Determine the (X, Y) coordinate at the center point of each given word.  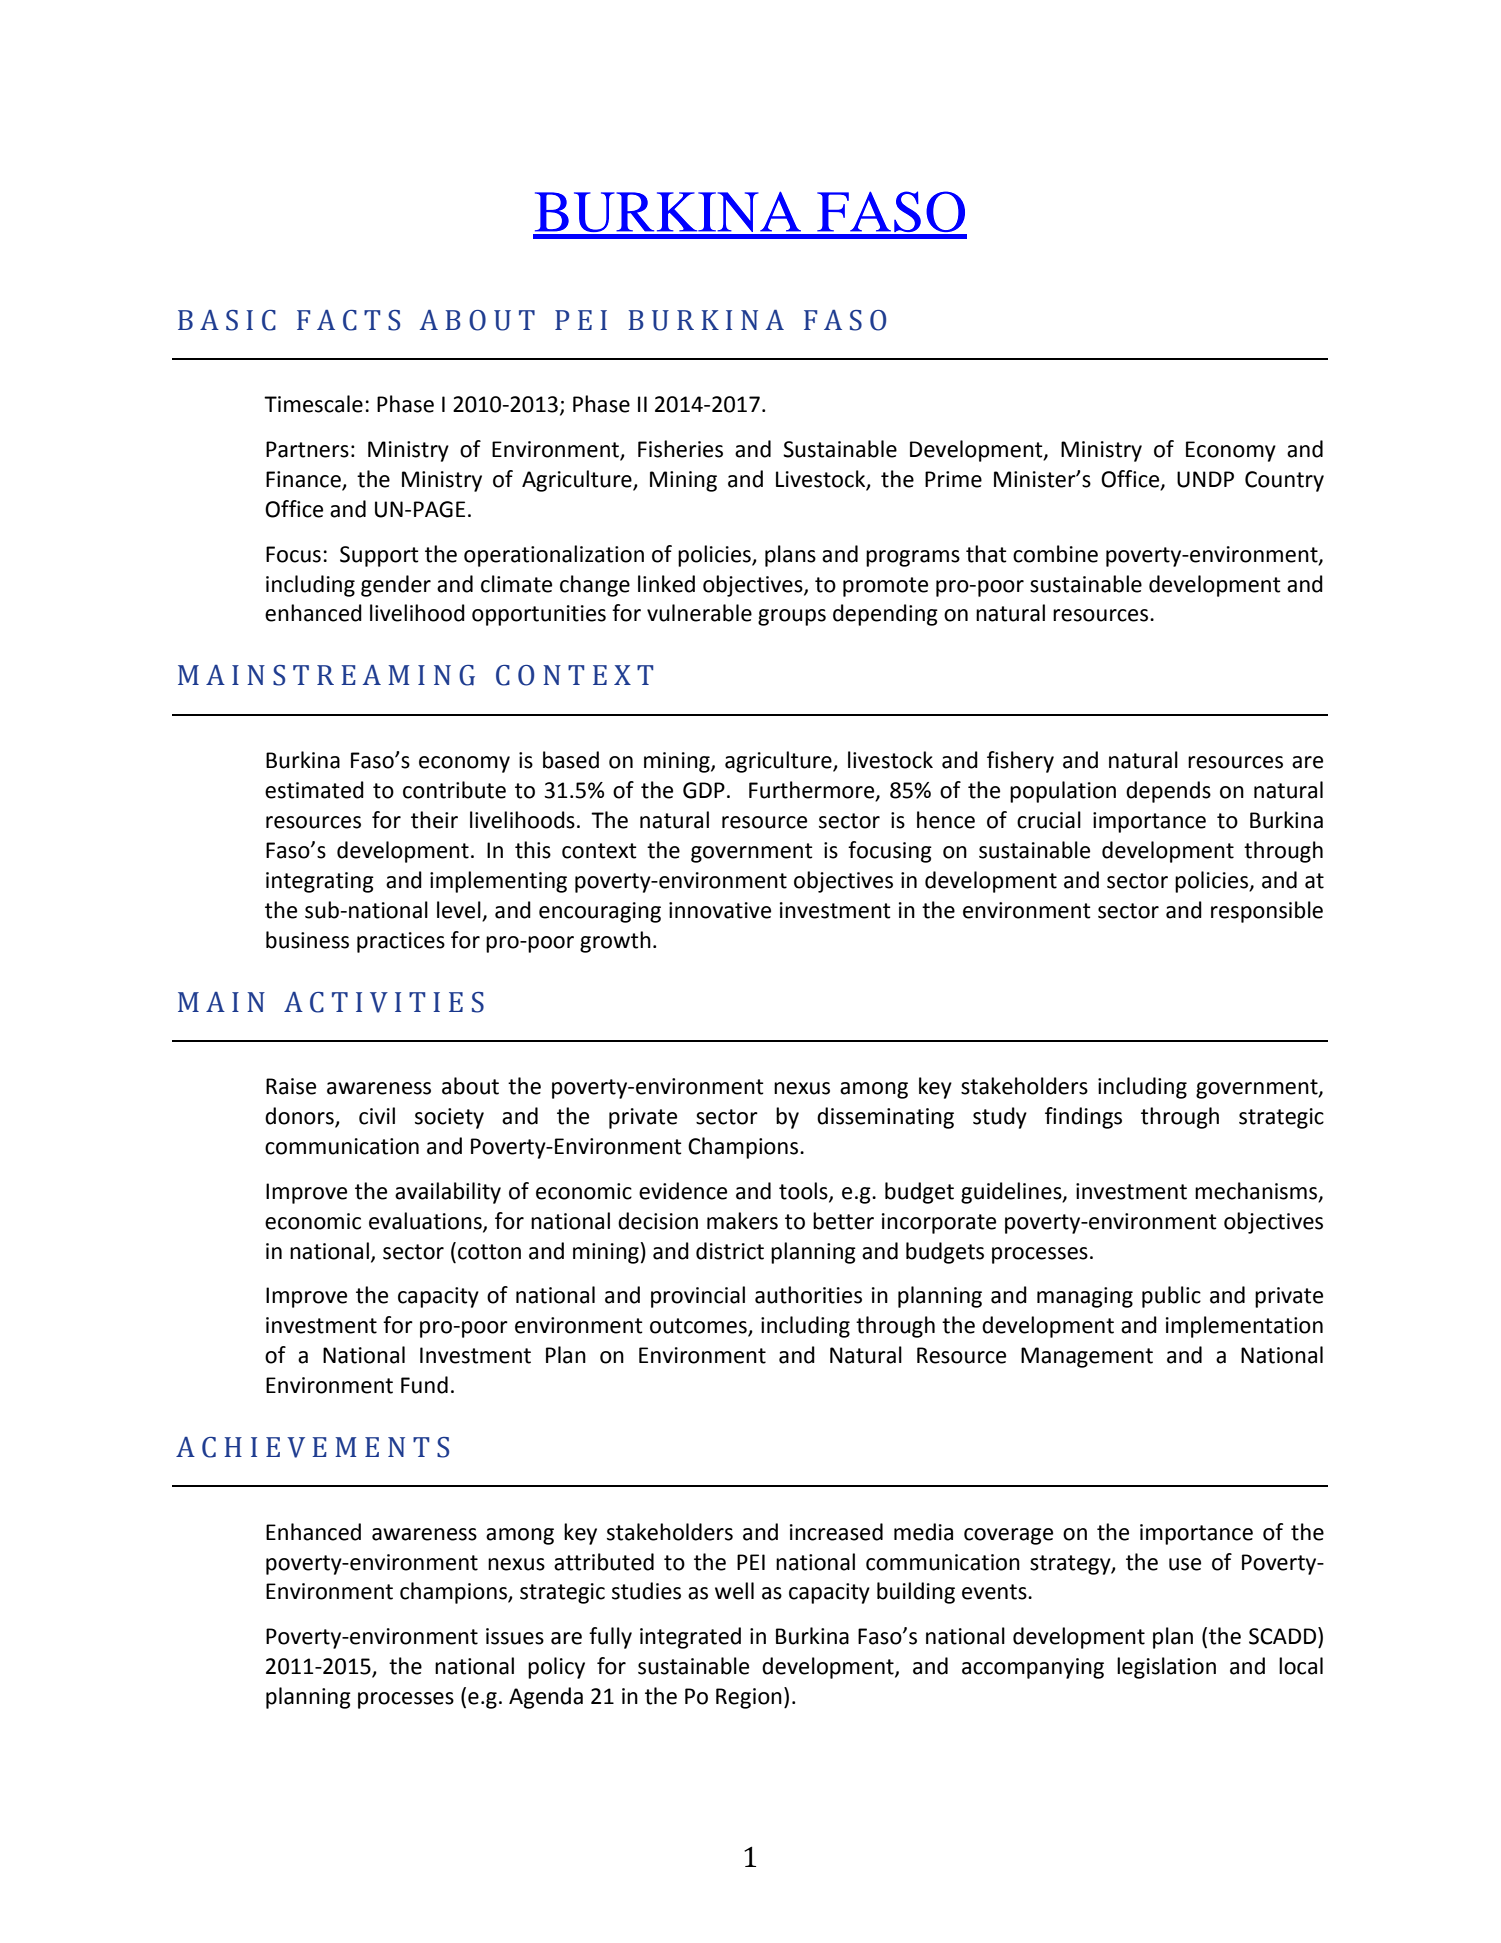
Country (1284, 481)
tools (804, 1191)
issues (515, 1636)
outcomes (699, 1327)
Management (1087, 1357)
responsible (1267, 912)
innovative (720, 910)
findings (1083, 1118)
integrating (320, 882)
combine (1055, 554)
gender (396, 586)
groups (792, 617)
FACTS (348, 320)
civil (377, 1116)
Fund (424, 1385)
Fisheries (680, 449)
